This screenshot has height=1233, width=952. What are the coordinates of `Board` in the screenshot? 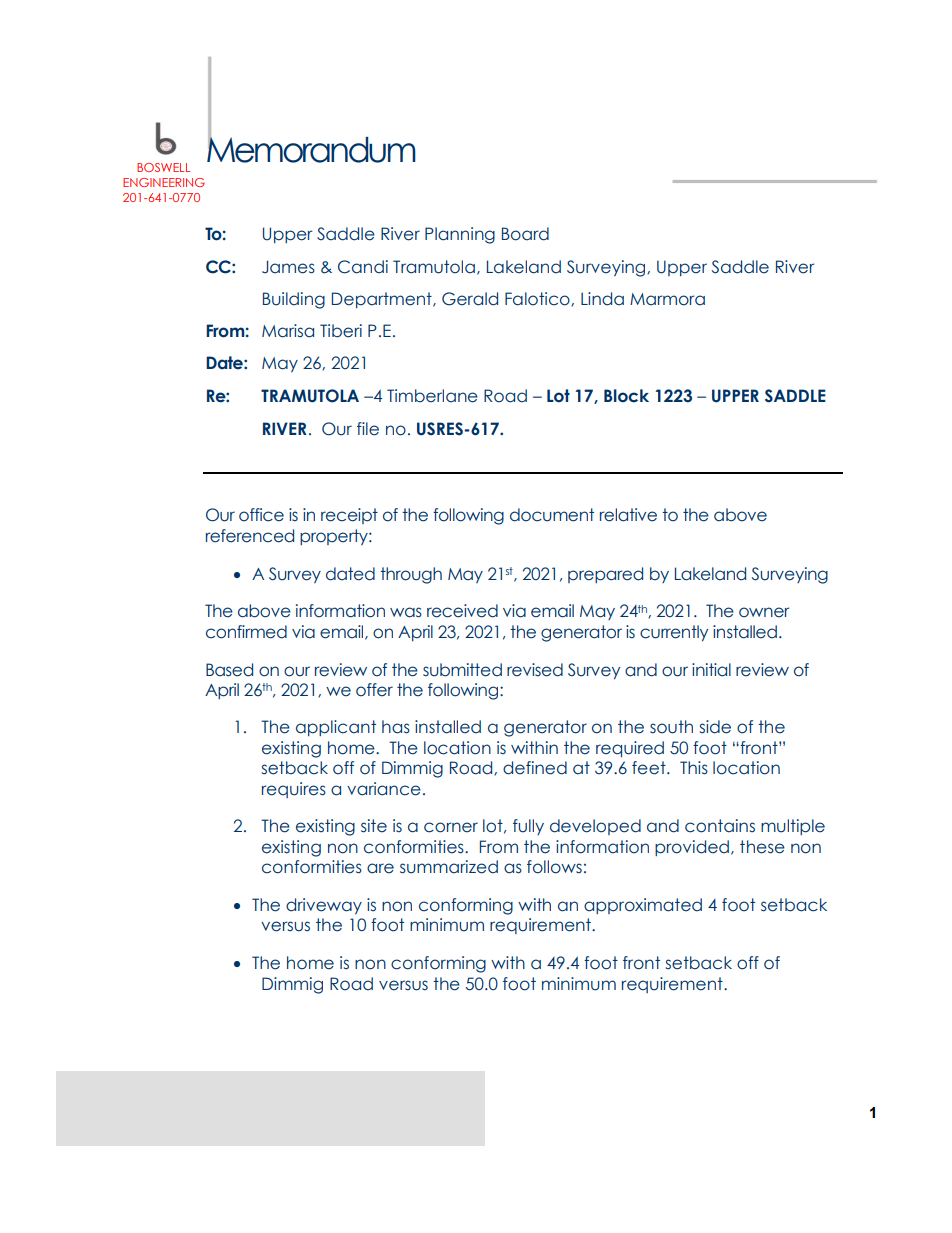 It's located at (525, 234).
